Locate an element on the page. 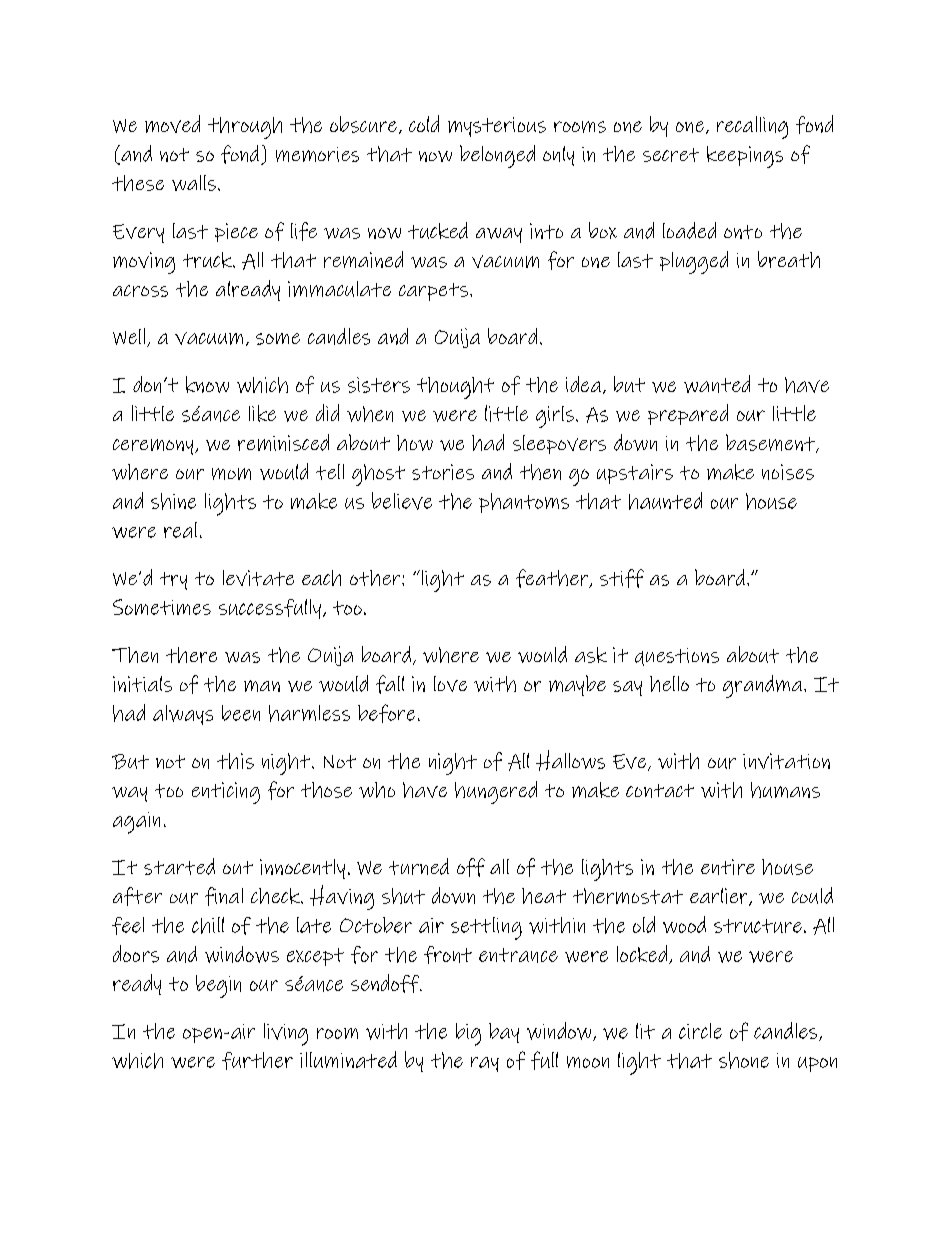 This page has height=1233, width=952. further is located at coordinates (257, 1061).
